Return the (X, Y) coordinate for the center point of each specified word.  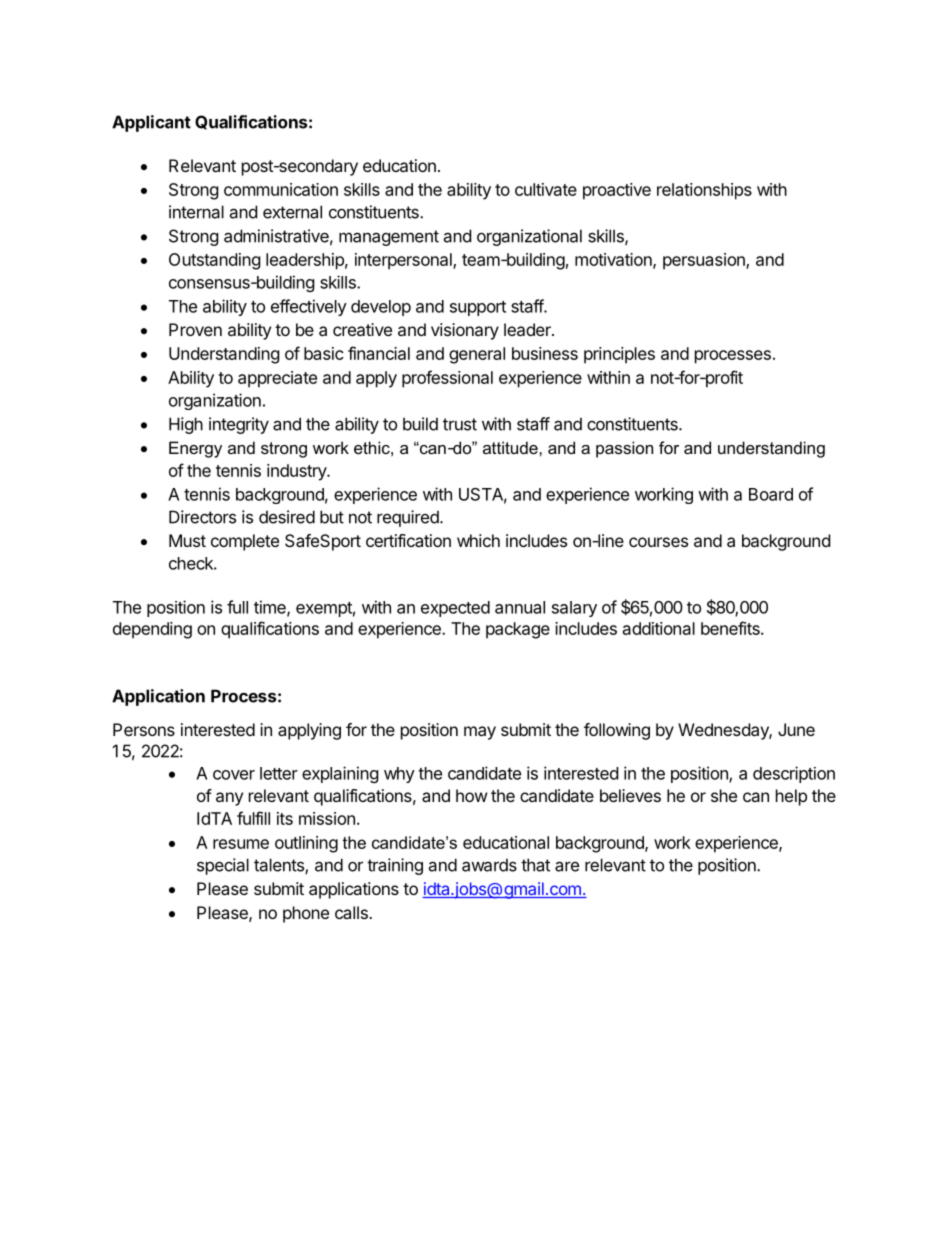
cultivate (546, 189)
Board (771, 494)
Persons (144, 729)
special (223, 866)
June (796, 729)
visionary (465, 331)
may (480, 733)
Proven (195, 329)
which (478, 540)
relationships (704, 191)
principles (619, 355)
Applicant (151, 123)
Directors (202, 517)
